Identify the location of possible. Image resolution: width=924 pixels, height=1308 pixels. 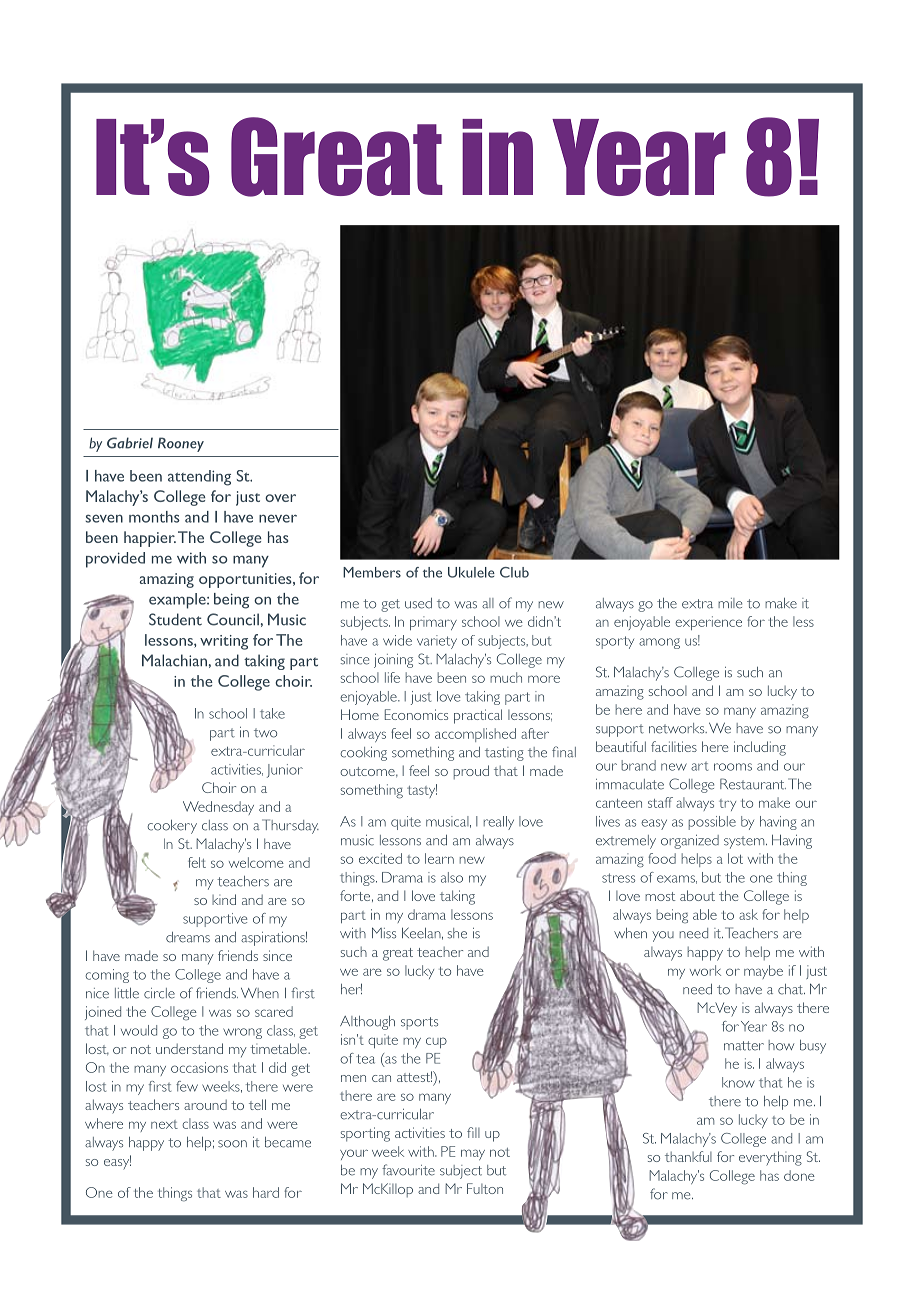
(712, 823).
